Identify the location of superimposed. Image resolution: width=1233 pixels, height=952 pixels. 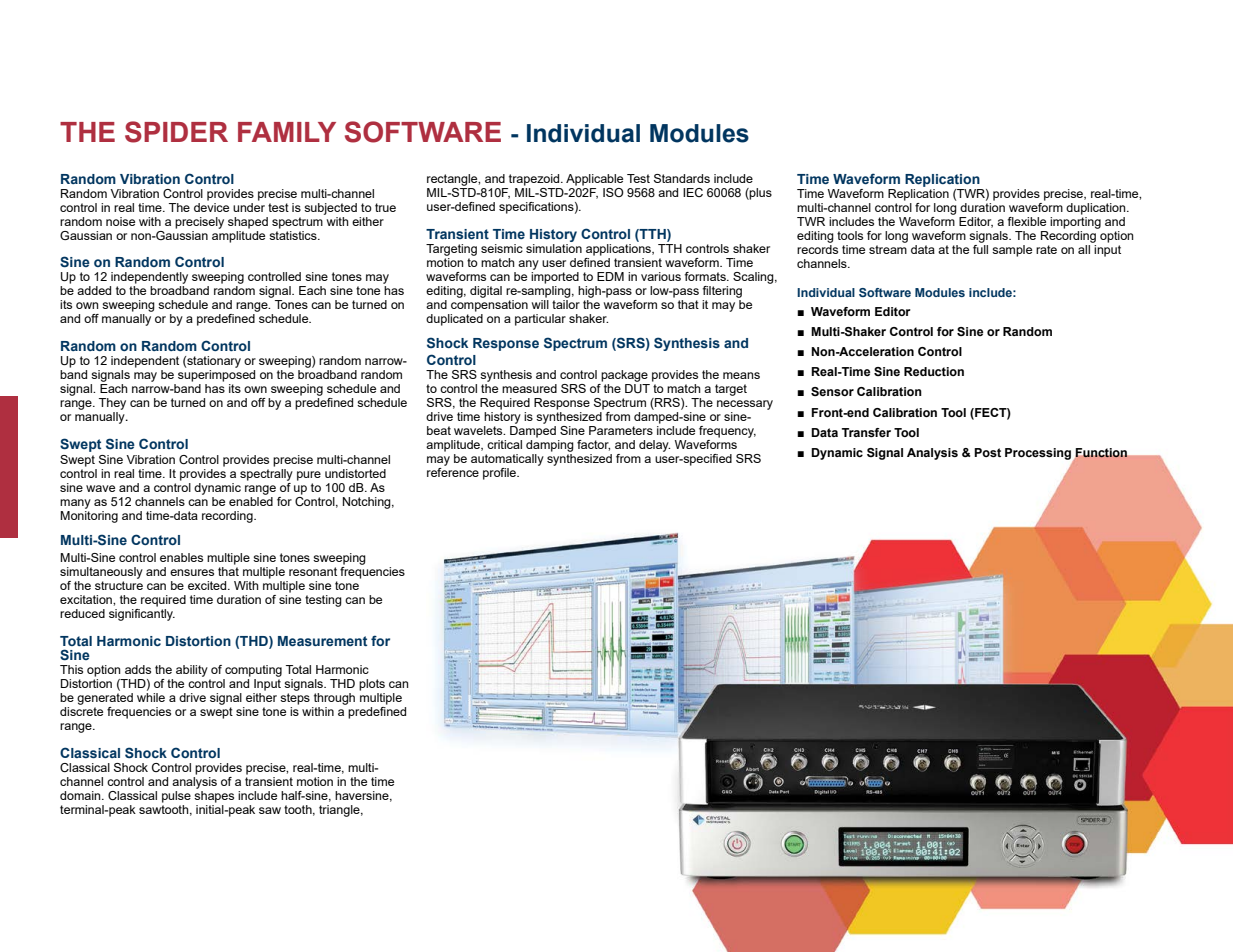
(216, 374).
